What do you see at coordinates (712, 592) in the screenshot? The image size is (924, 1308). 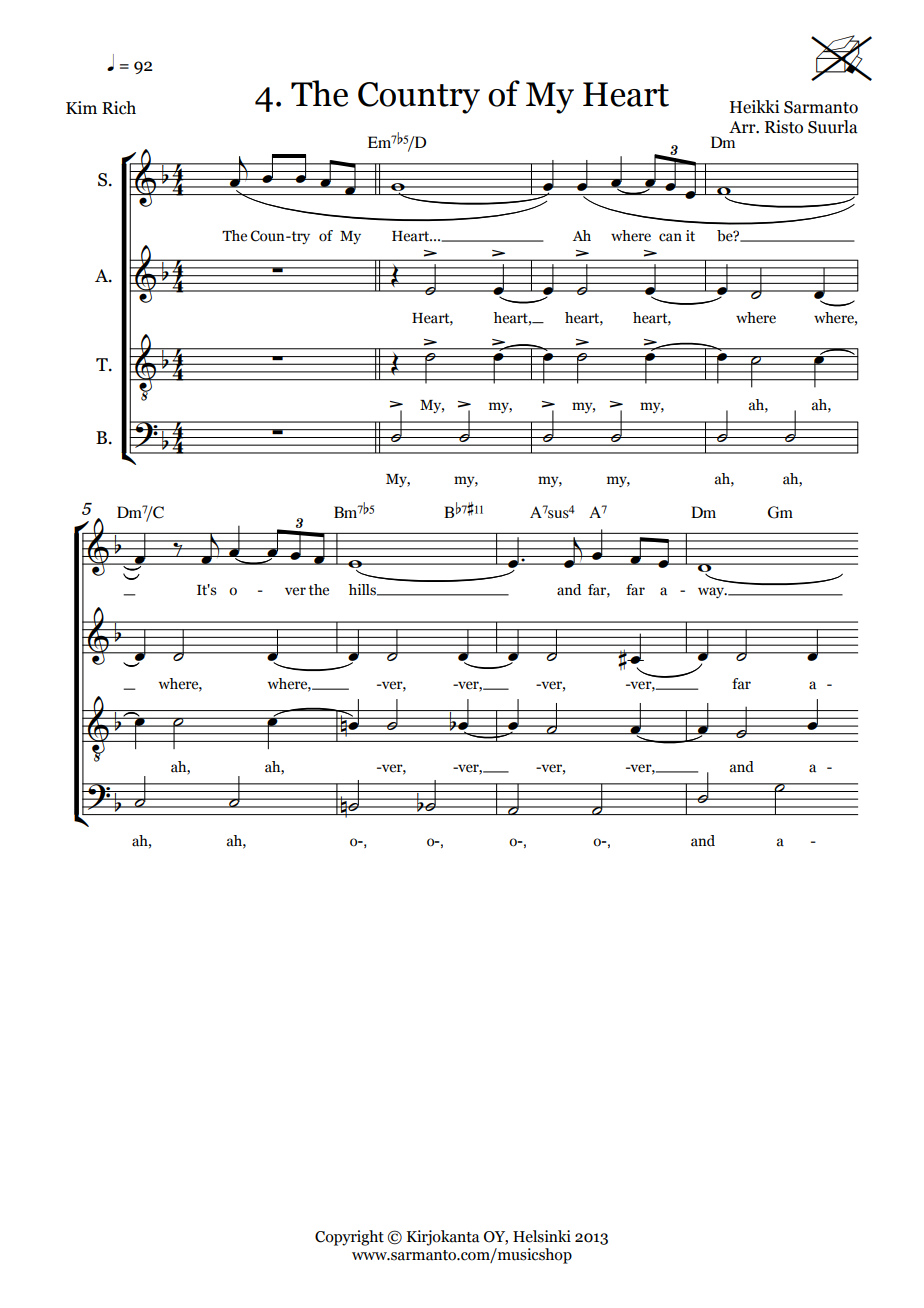 I see `way` at bounding box center [712, 592].
